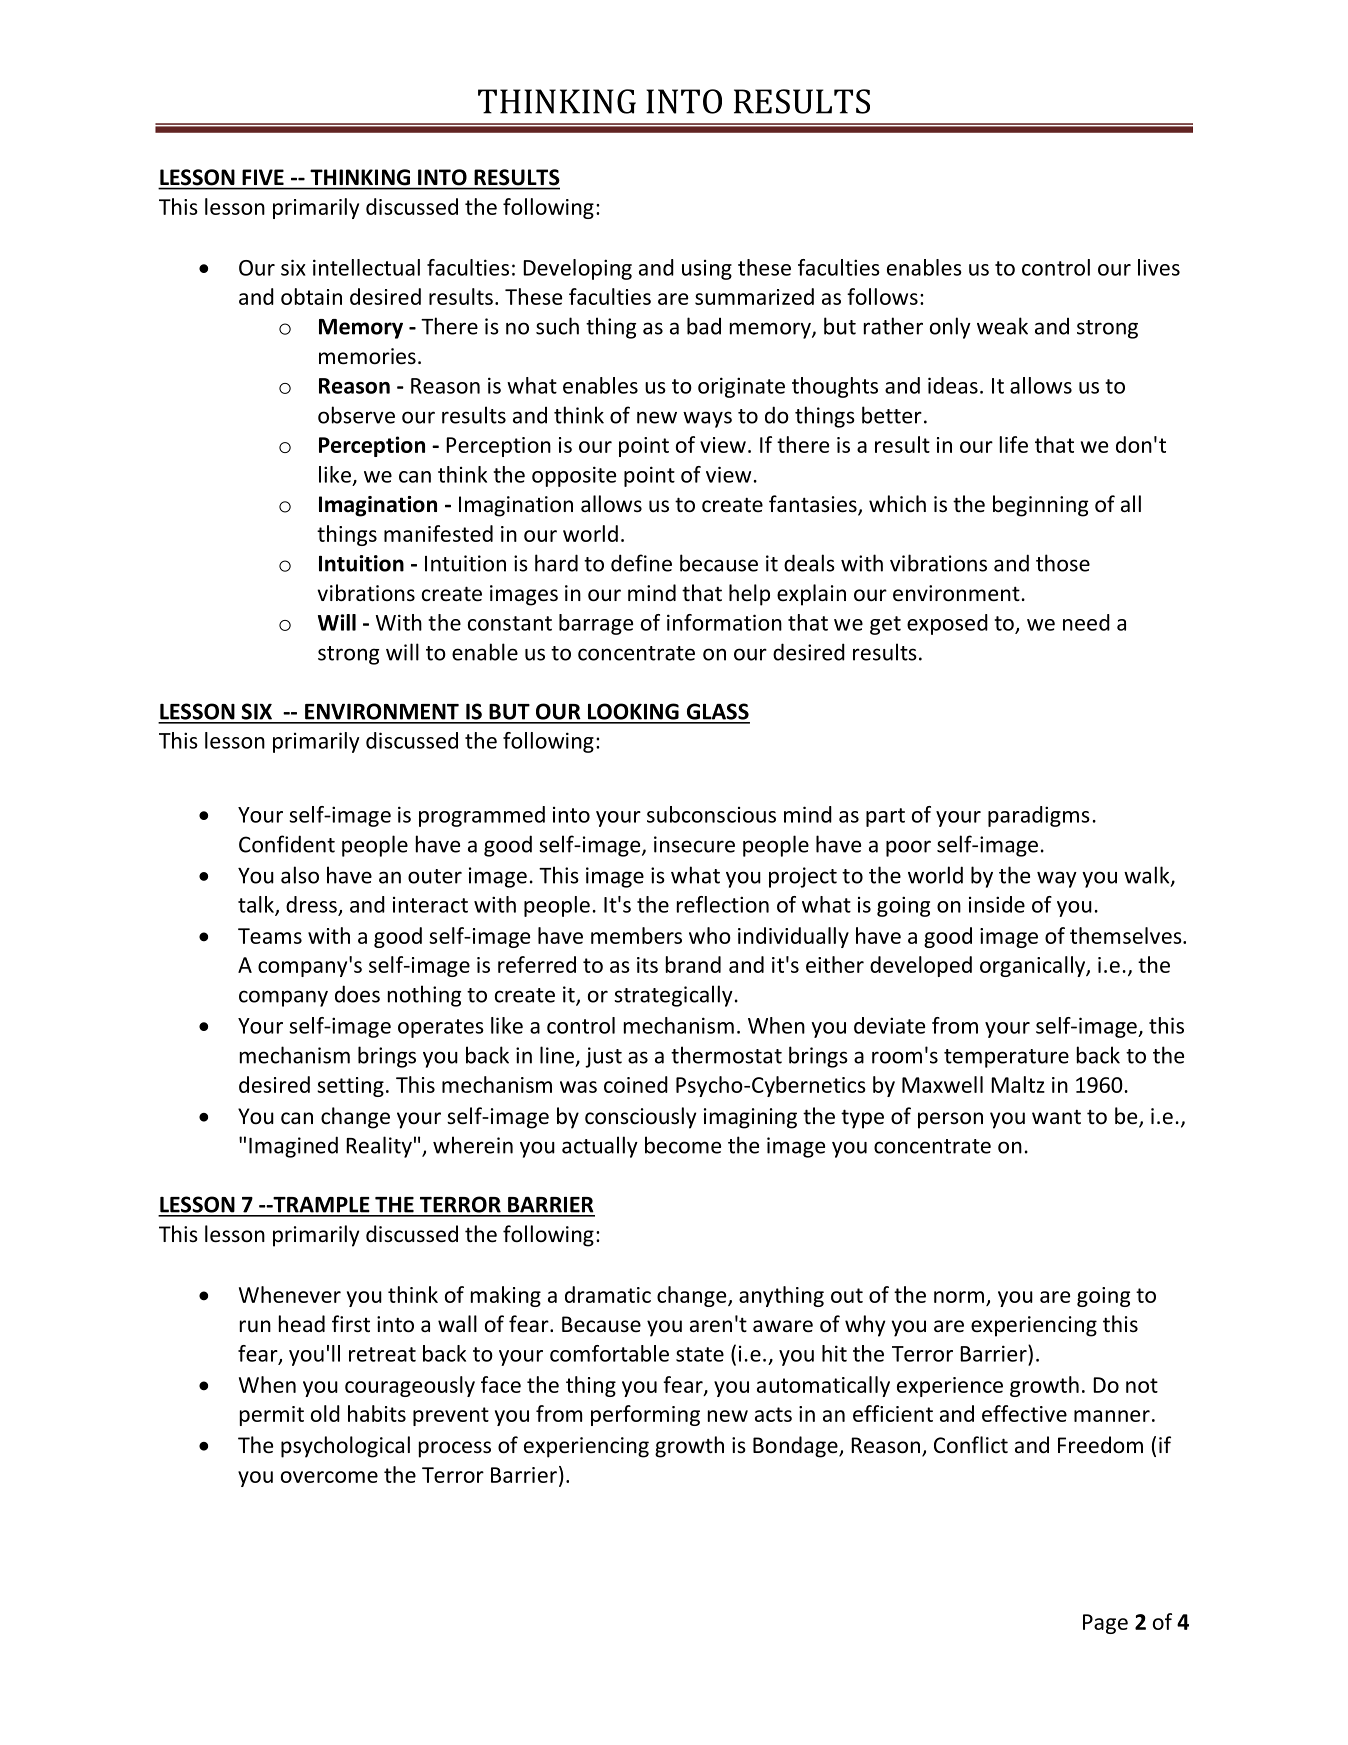  I want to click on reflection, so click(723, 904).
